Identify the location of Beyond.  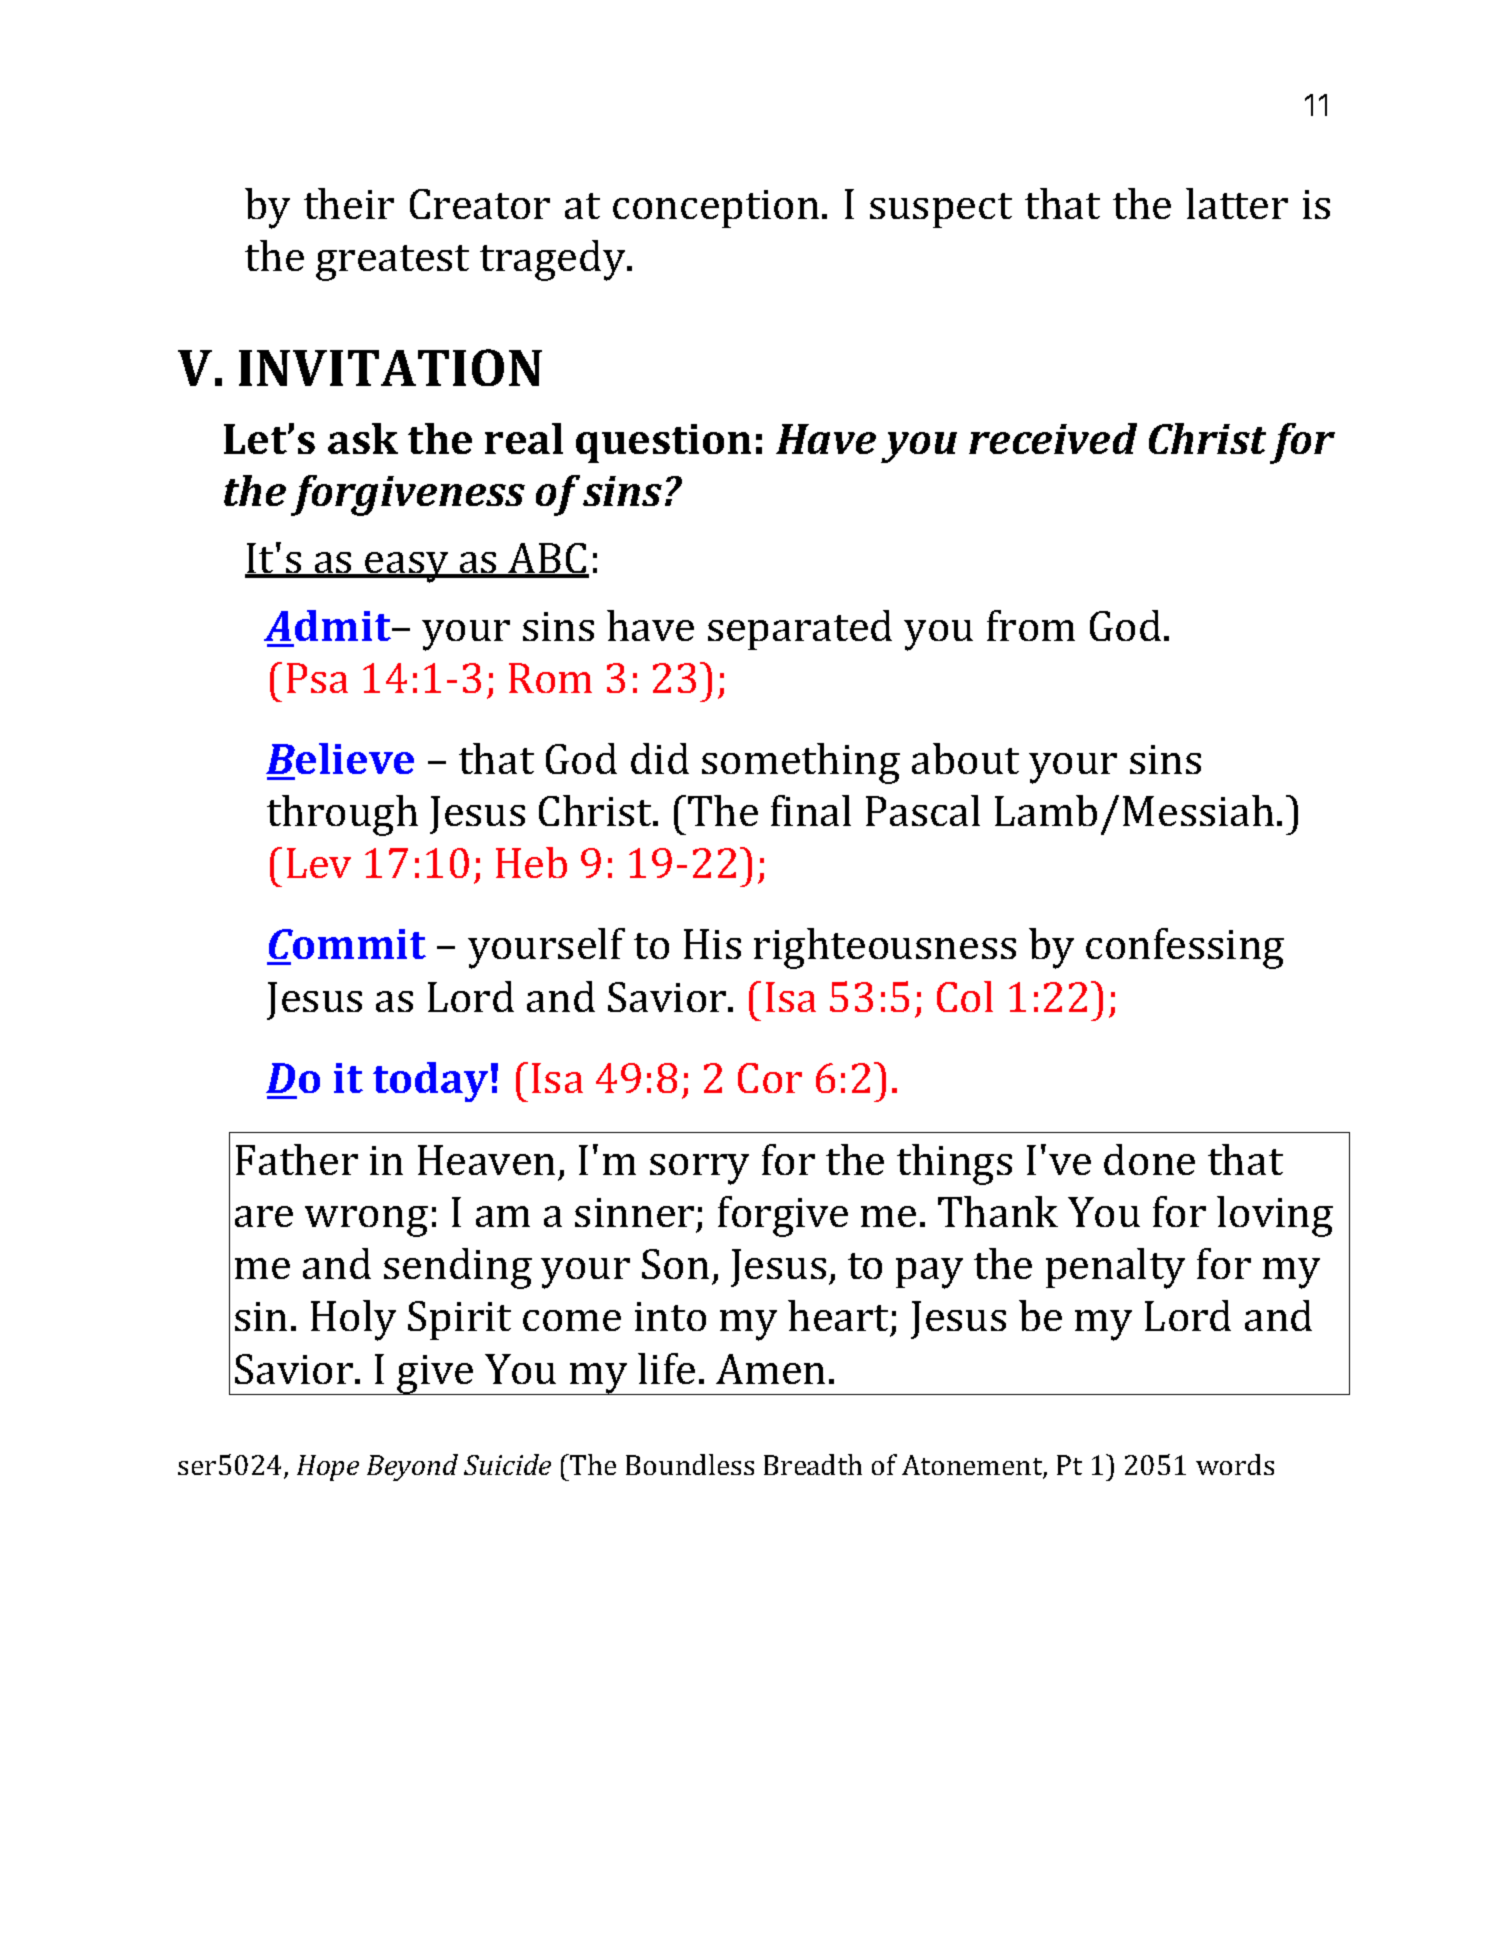
(412, 1467).
